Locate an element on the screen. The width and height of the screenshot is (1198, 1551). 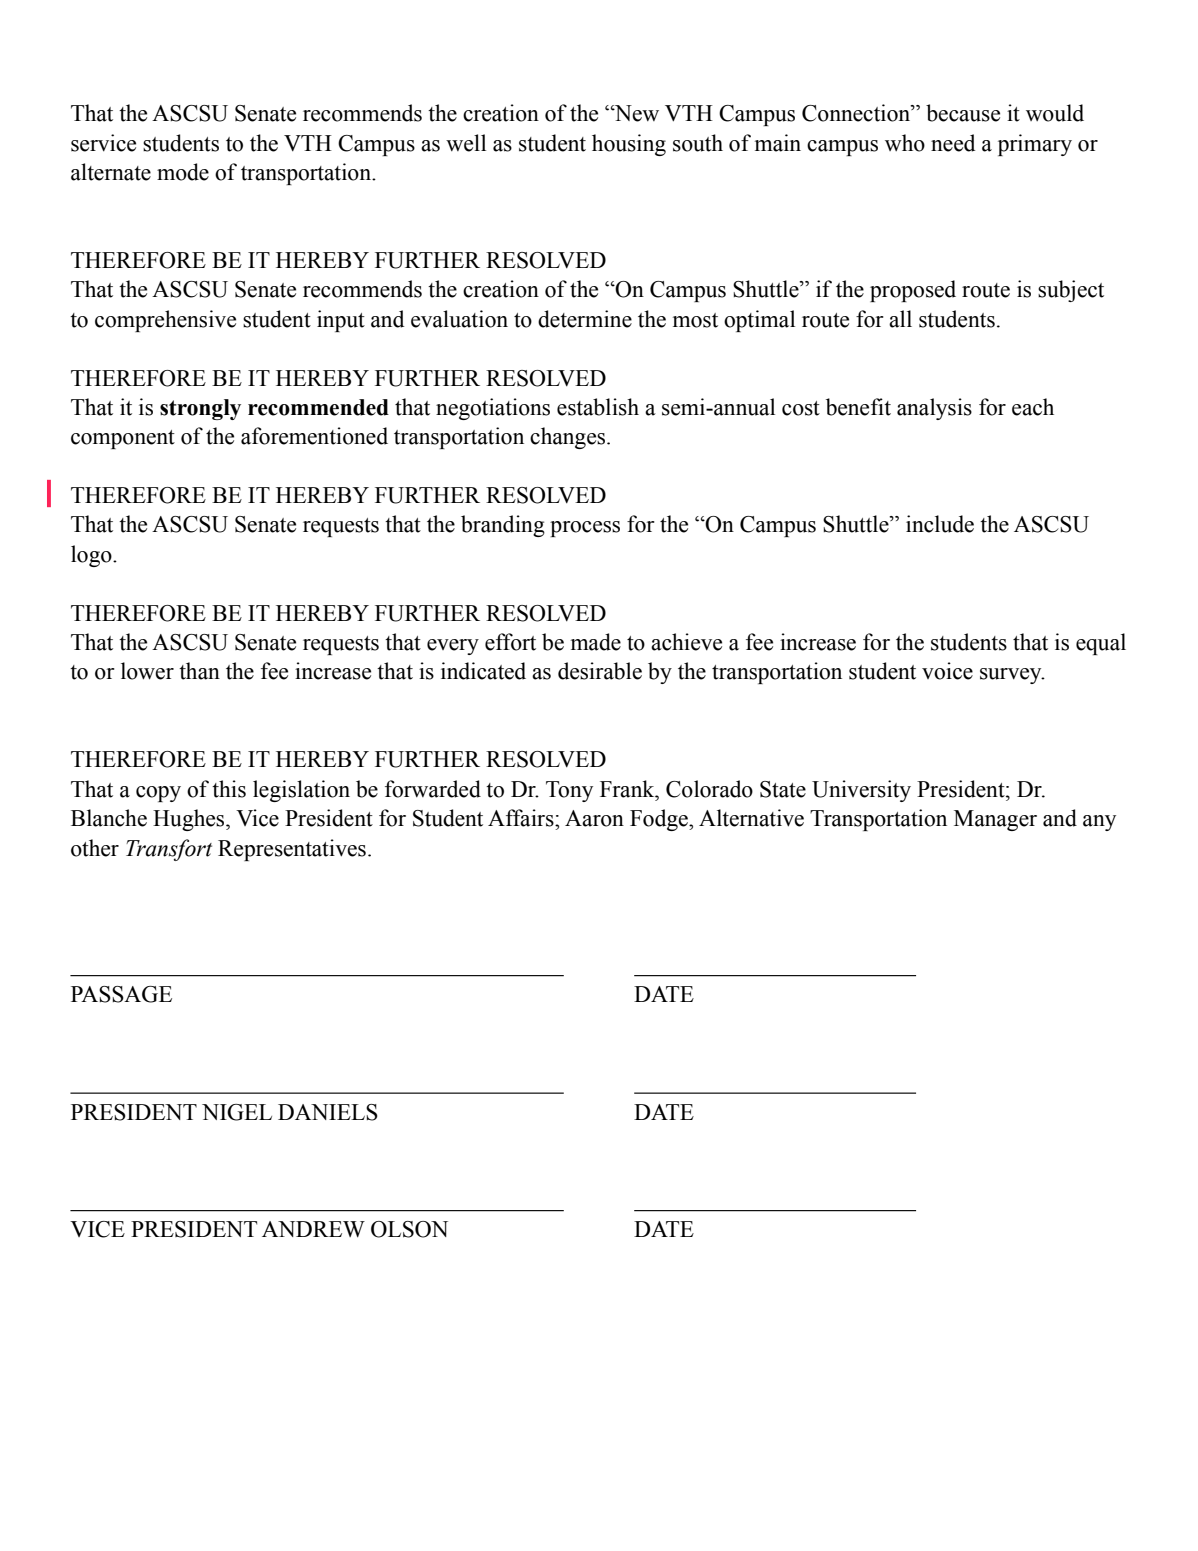
include is located at coordinates (940, 524).
